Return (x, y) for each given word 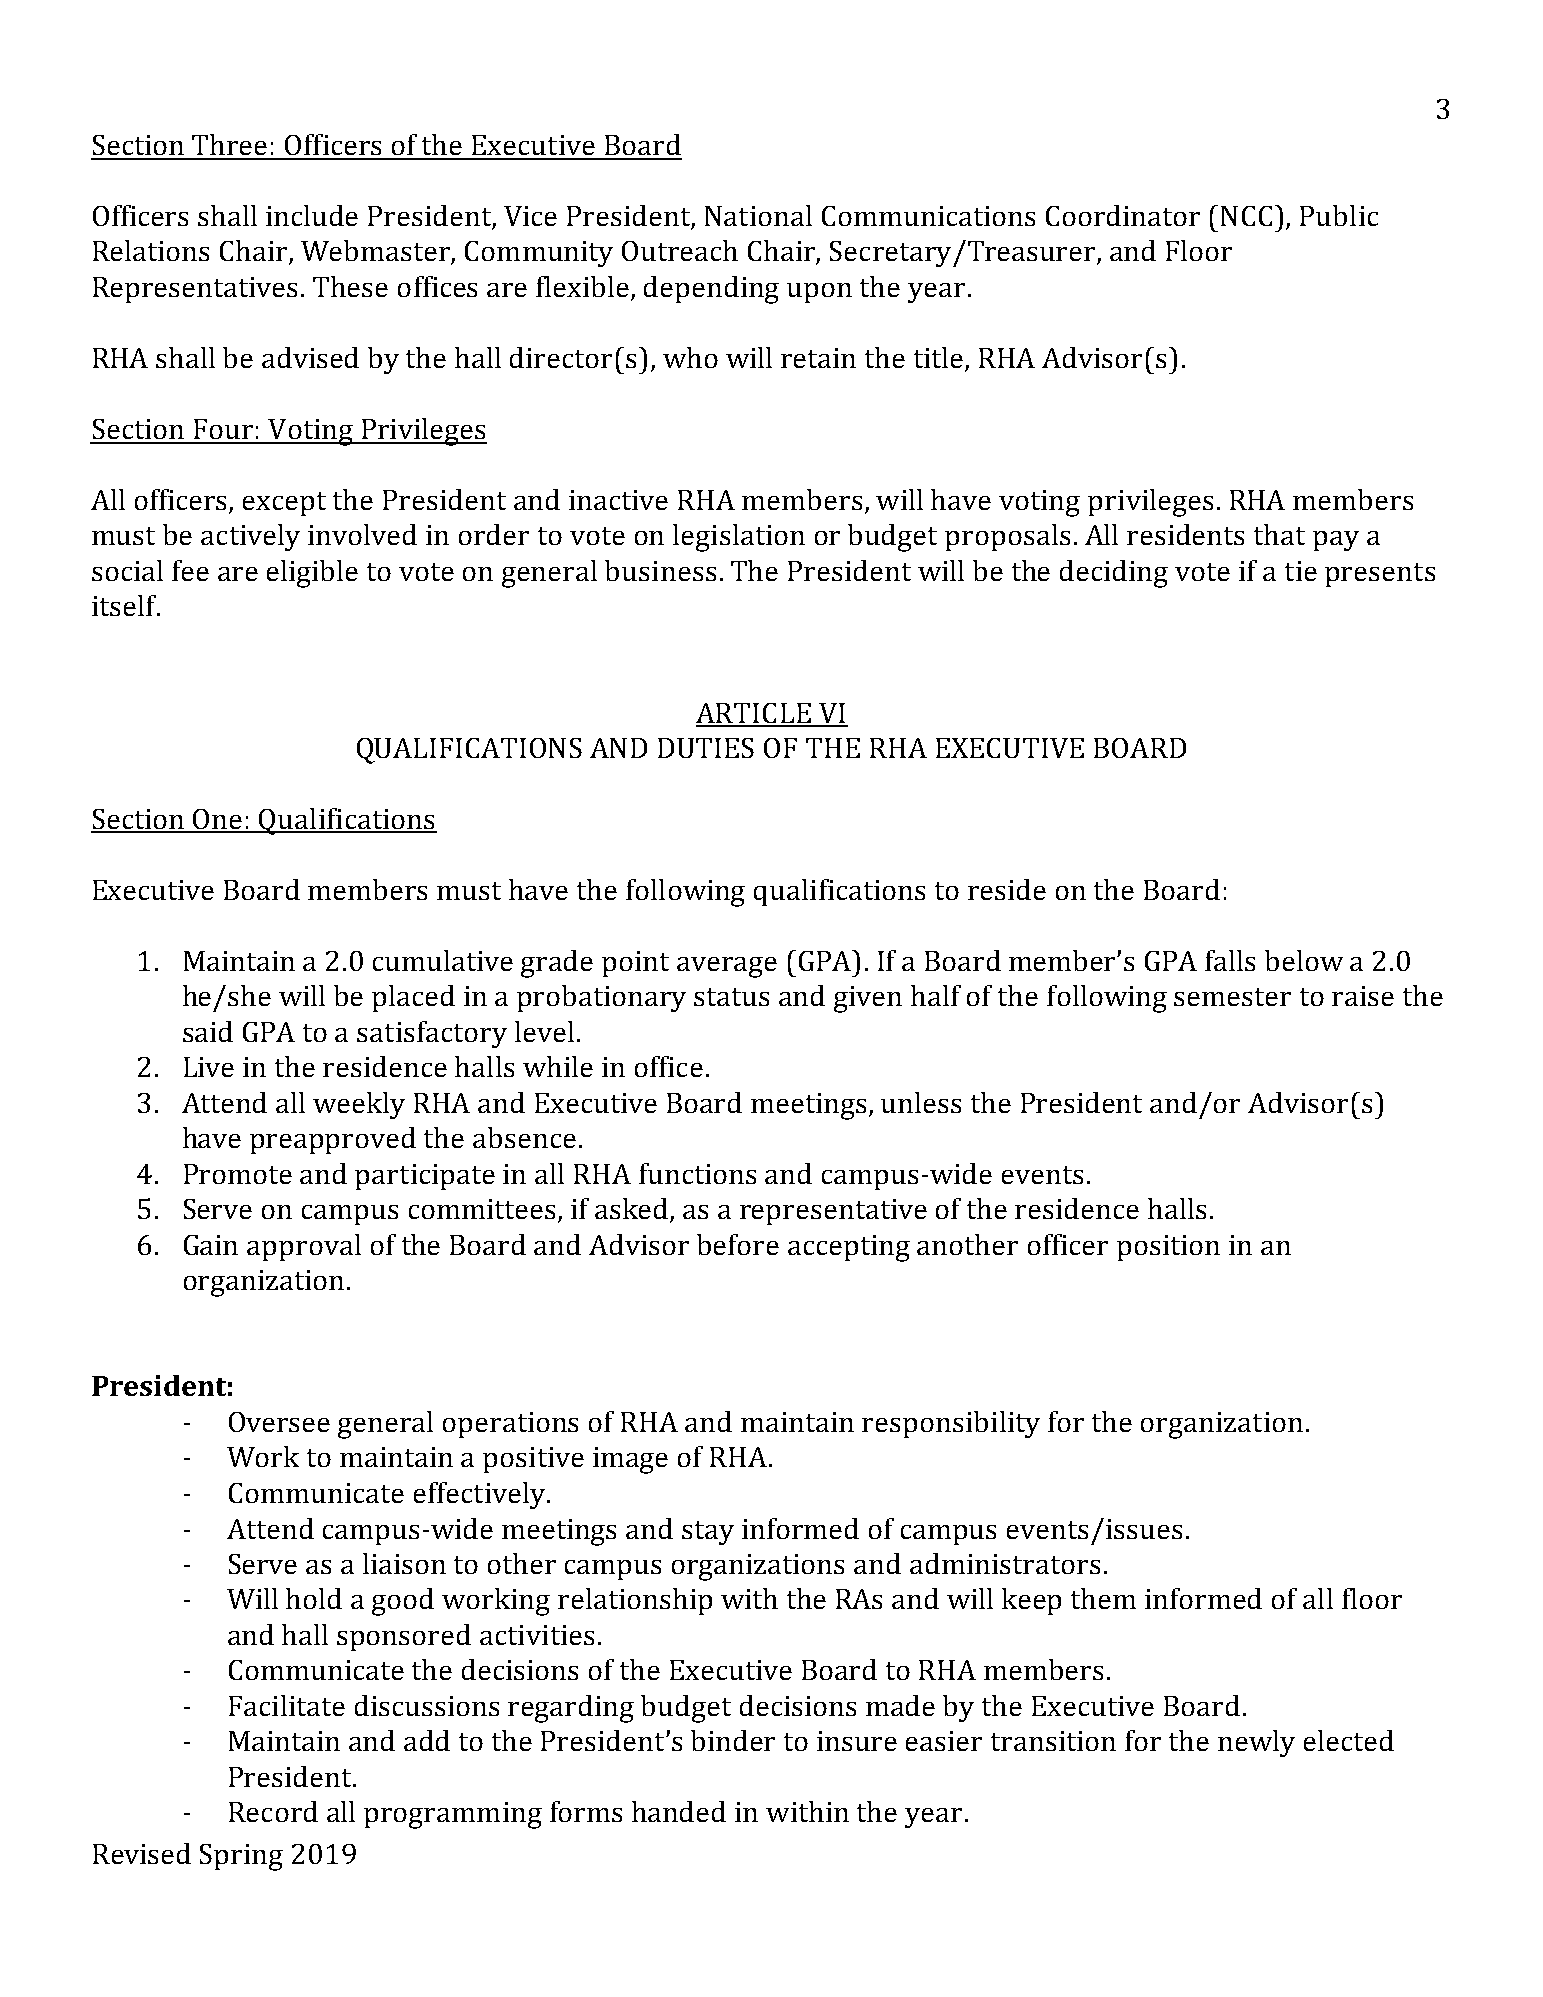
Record (273, 1811)
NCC (1246, 216)
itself (125, 605)
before (738, 1244)
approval (304, 1247)
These (350, 286)
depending (711, 290)
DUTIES (706, 748)
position (1168, 1248)
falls (1230, 960)
